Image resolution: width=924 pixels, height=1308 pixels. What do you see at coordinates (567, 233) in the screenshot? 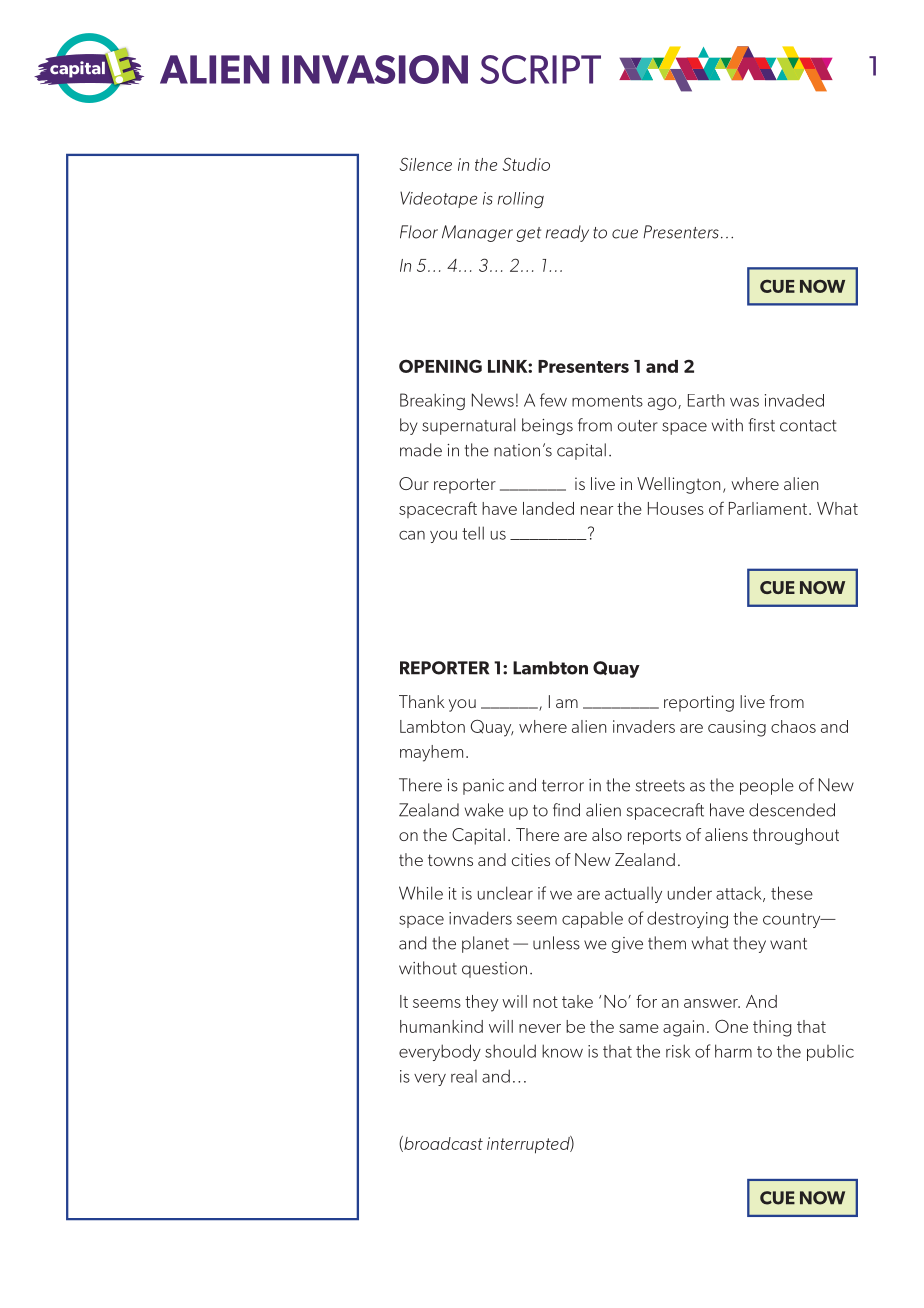
I see `ready` at bounding box center [567, 233].
